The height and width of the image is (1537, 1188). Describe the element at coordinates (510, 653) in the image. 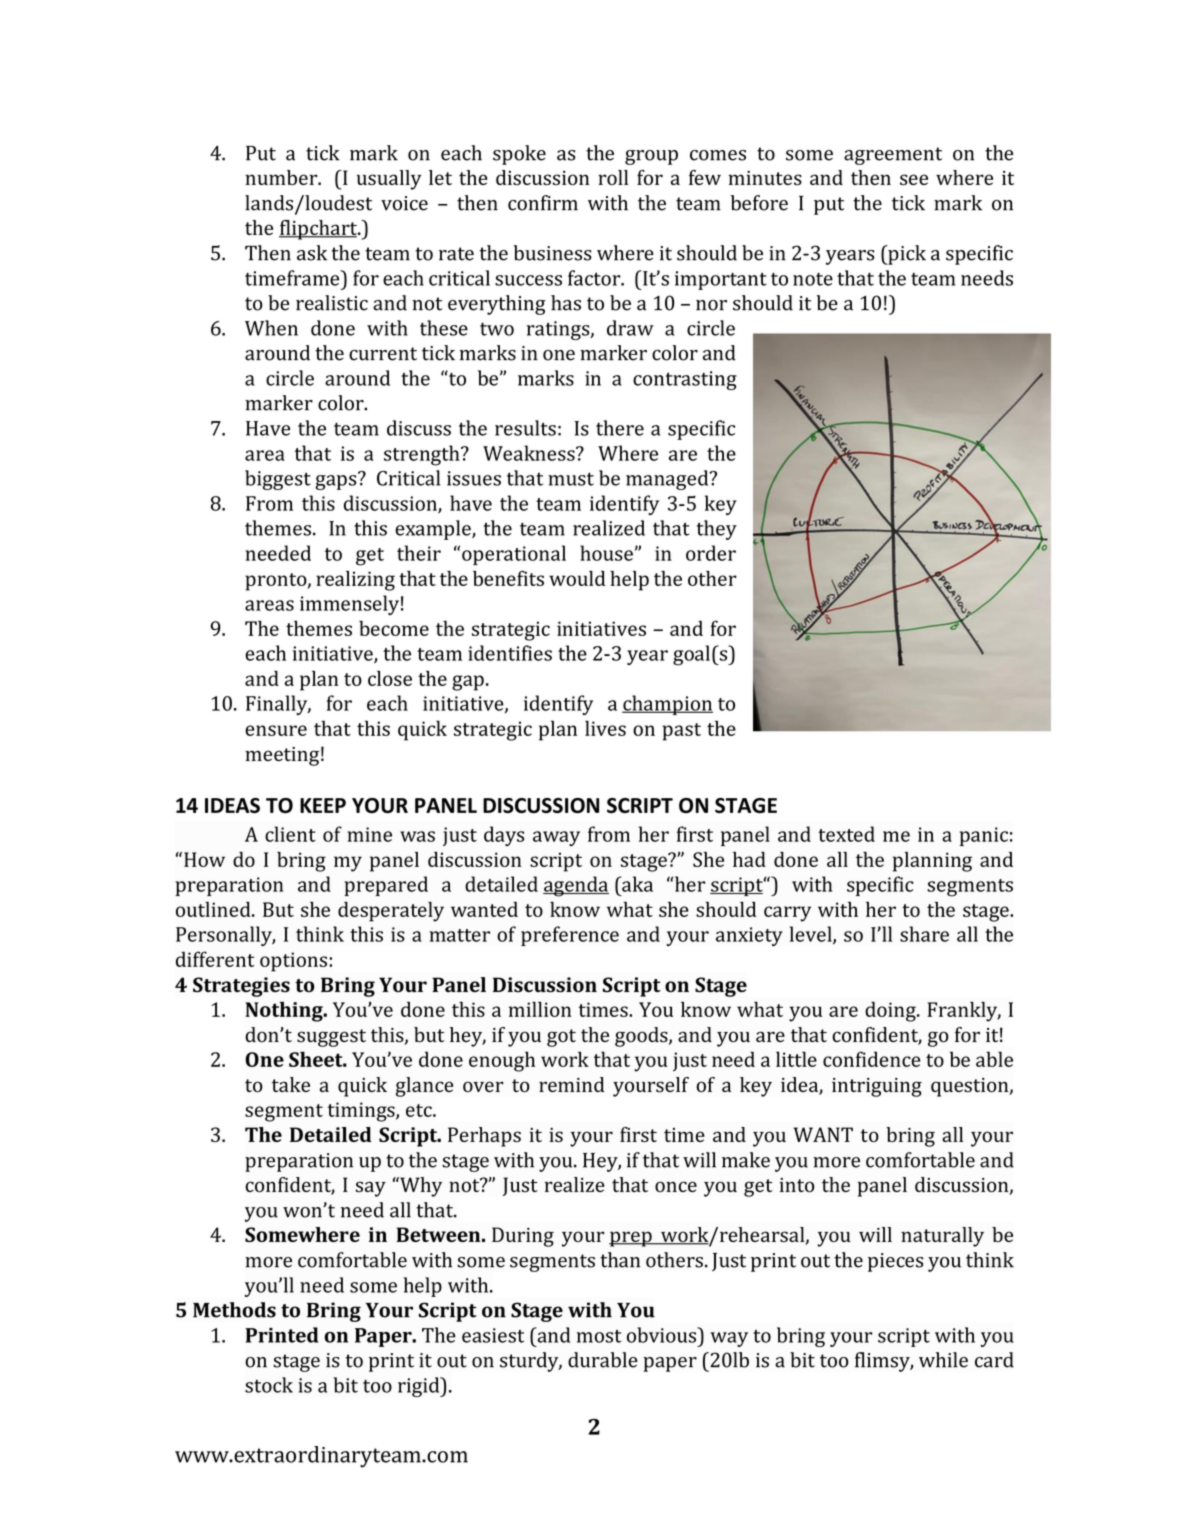

I see `identifies` at that location.
